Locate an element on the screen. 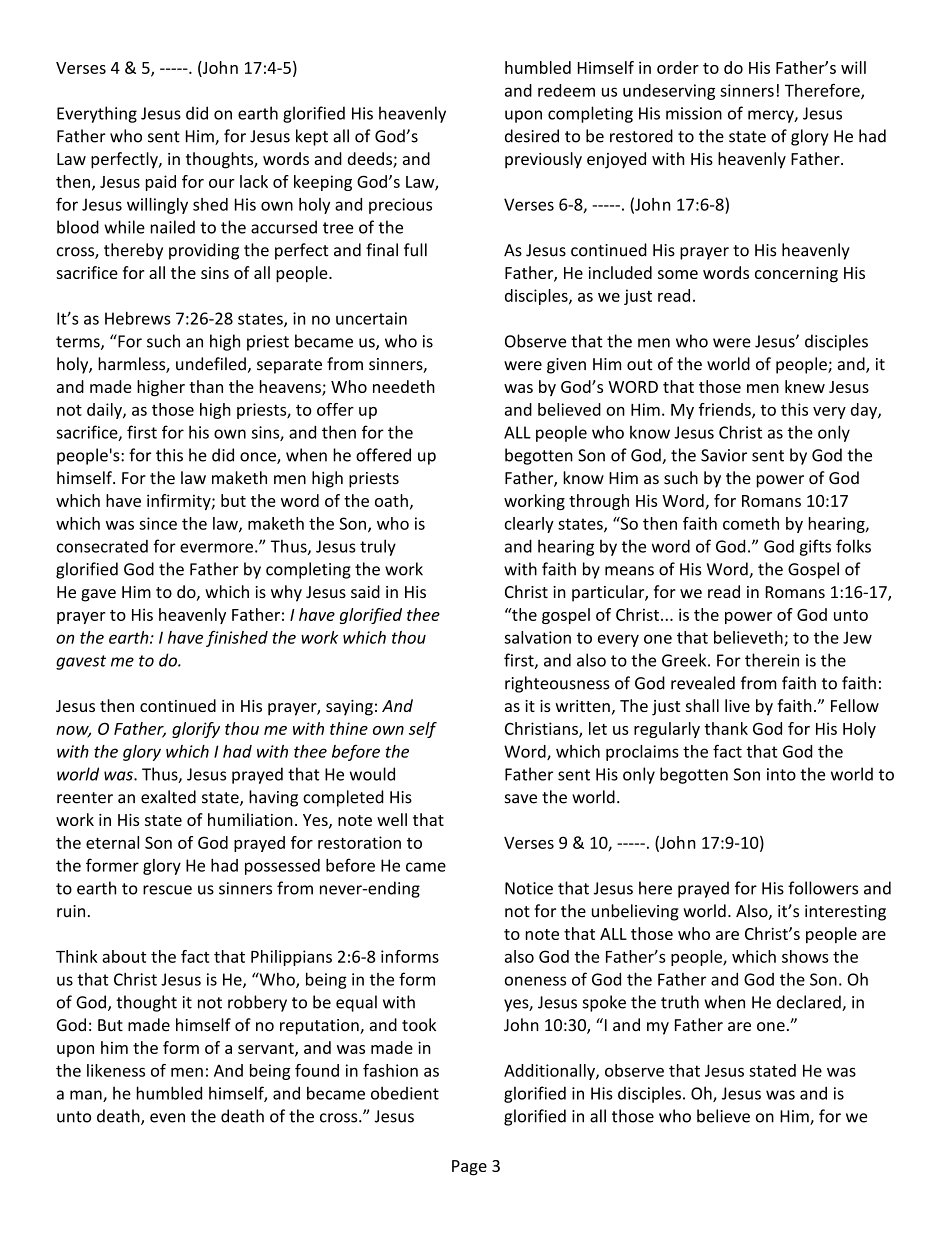 The width and height of the screenshot is (952, 1233). into is located at coordinates (781, 774).
